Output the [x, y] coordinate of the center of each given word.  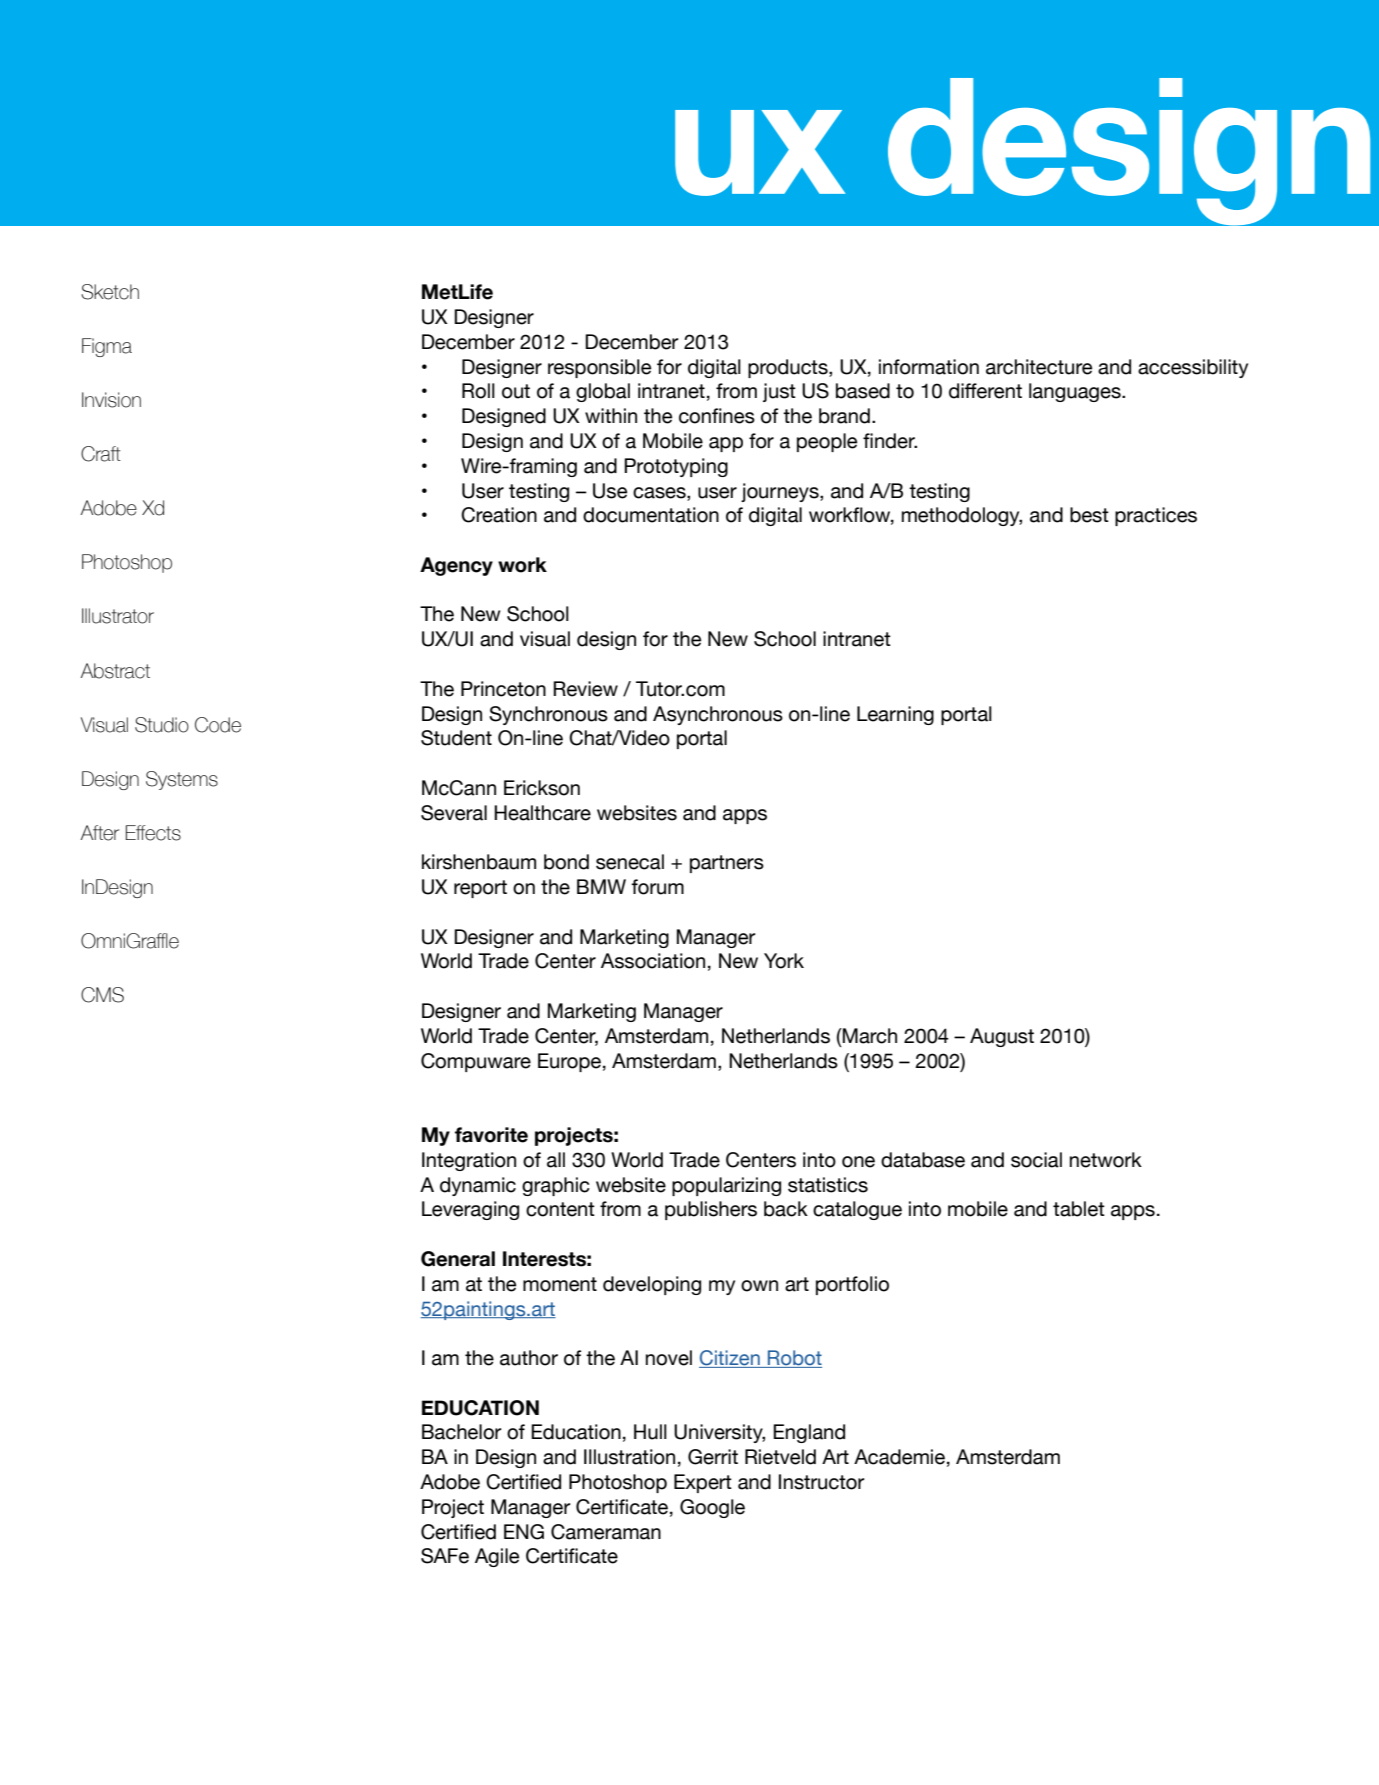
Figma [107, 347]
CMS [102, 995]
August [1002, 1037]
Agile [497, 1557]
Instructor [822, 1482]
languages [1076, 392]
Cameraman [606, 1532]
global [603, 392]
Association [653, 961]
